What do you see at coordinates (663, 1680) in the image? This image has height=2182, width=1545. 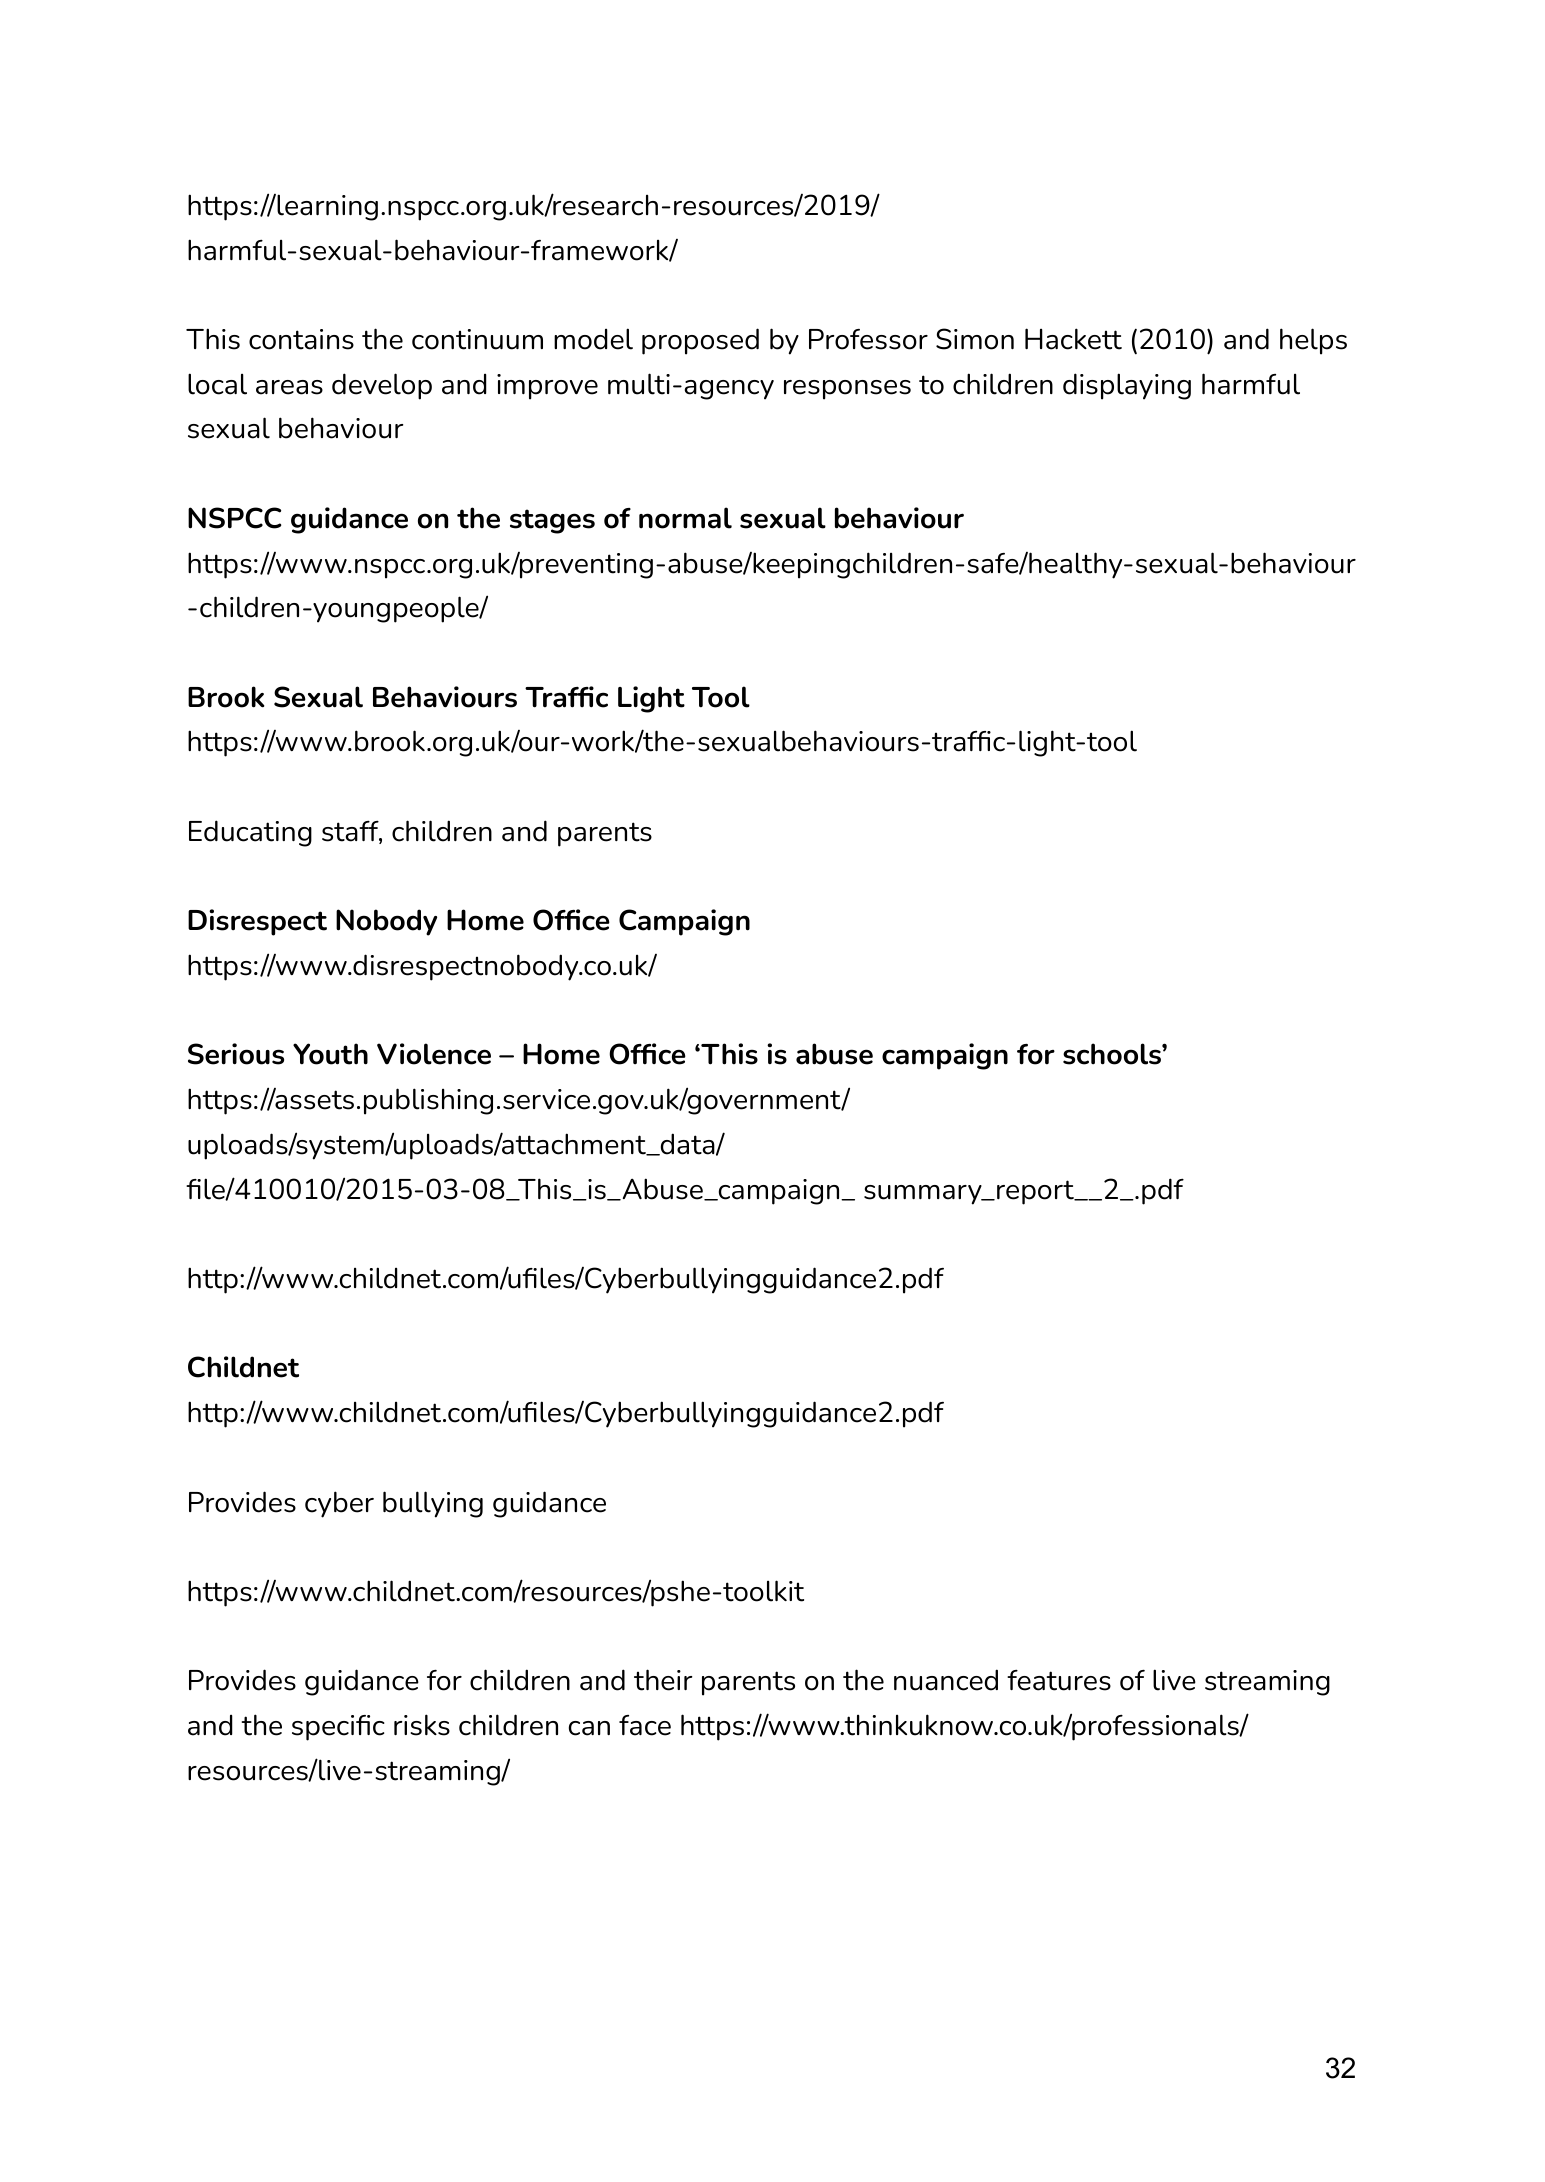 I see `their` at bounding box center [663, 1680].
